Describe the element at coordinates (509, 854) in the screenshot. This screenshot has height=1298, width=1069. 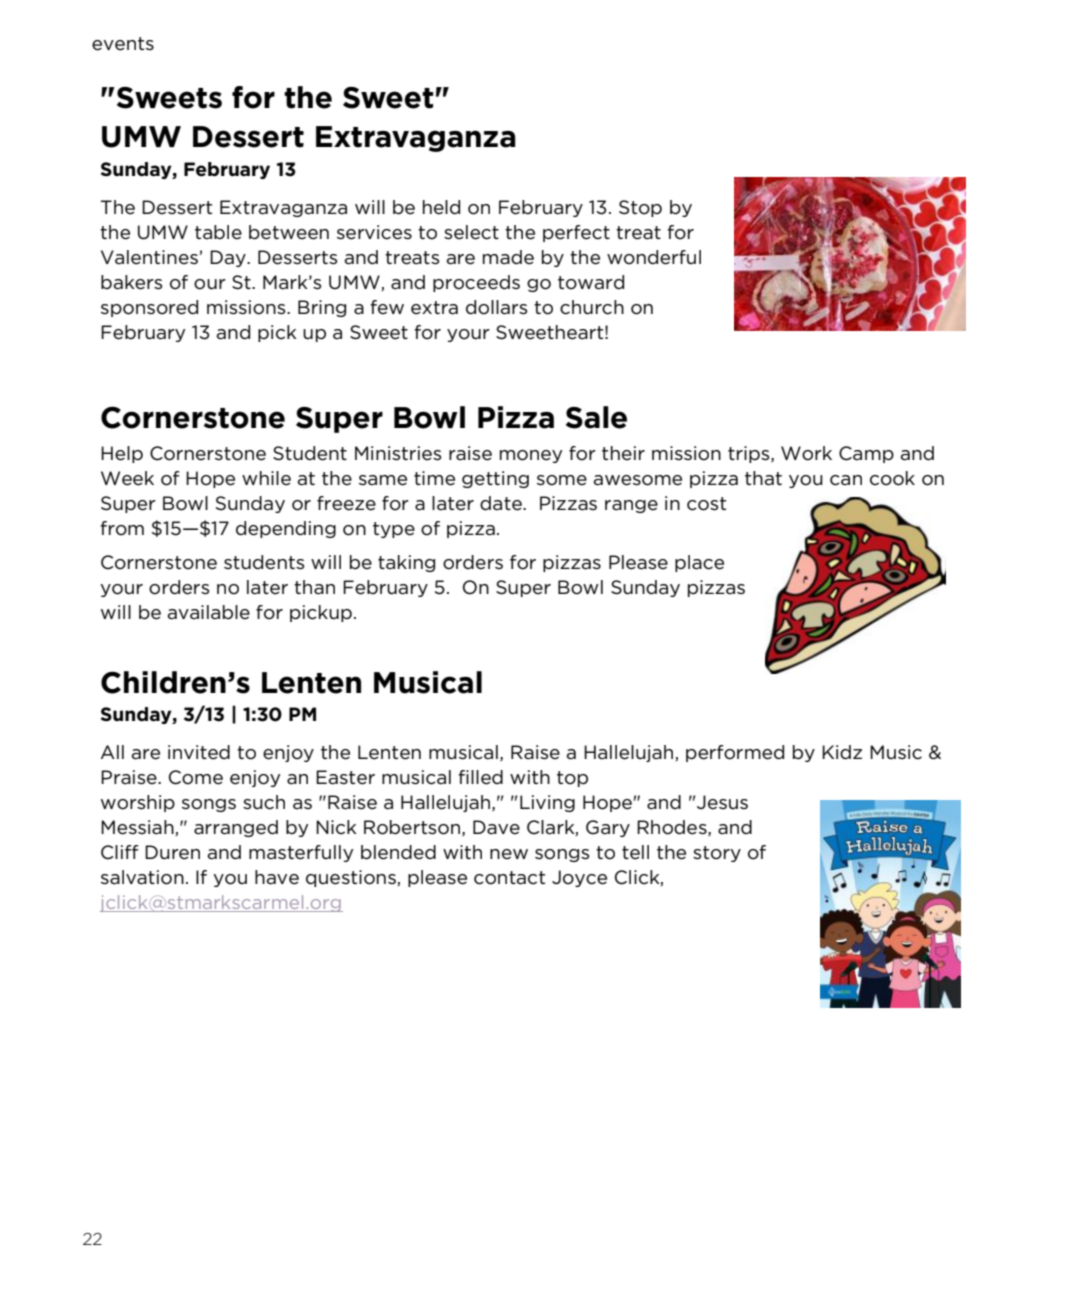
I see `new` at that location.
